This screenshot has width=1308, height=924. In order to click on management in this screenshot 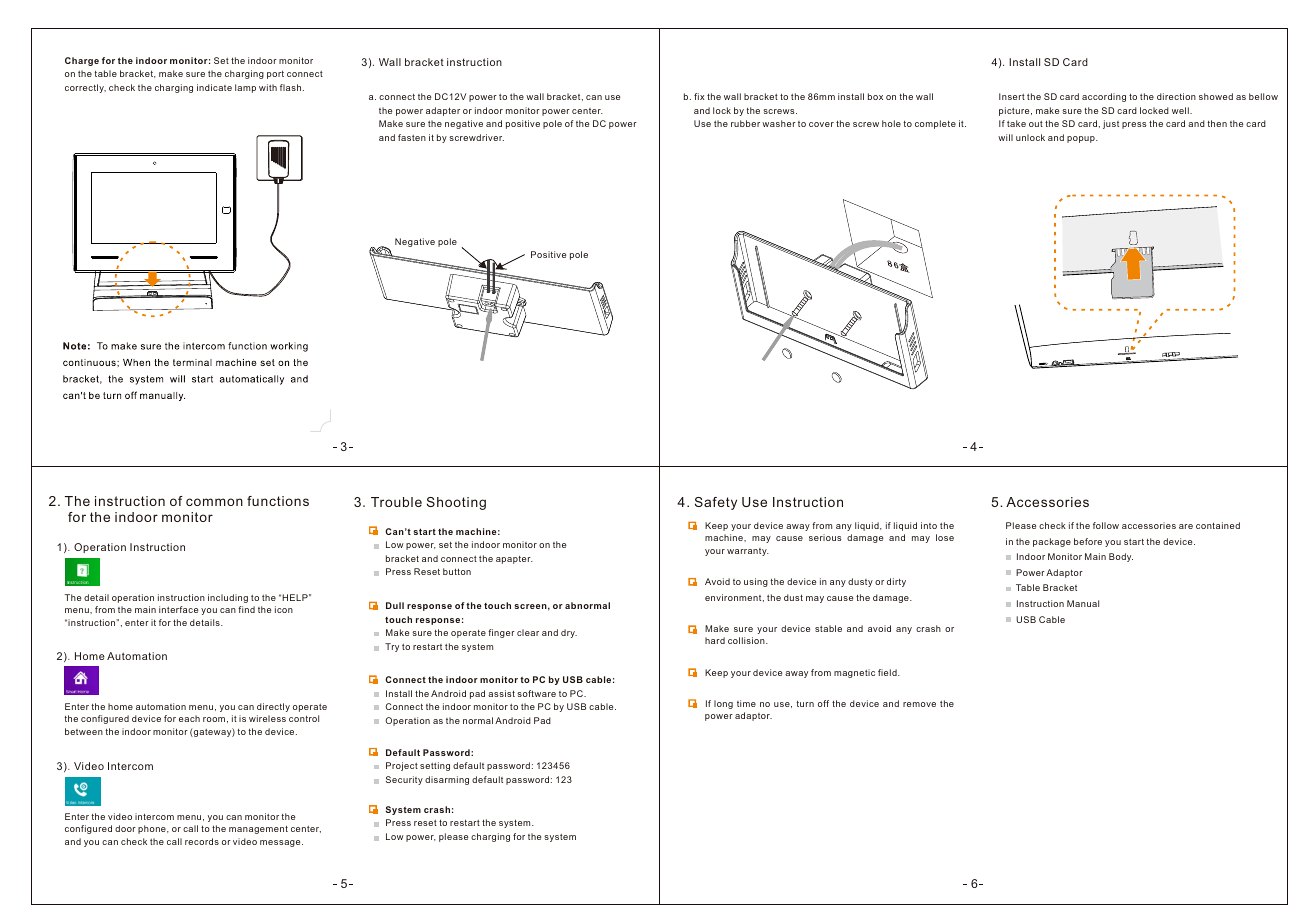, I will do `click(258, 829)`.
